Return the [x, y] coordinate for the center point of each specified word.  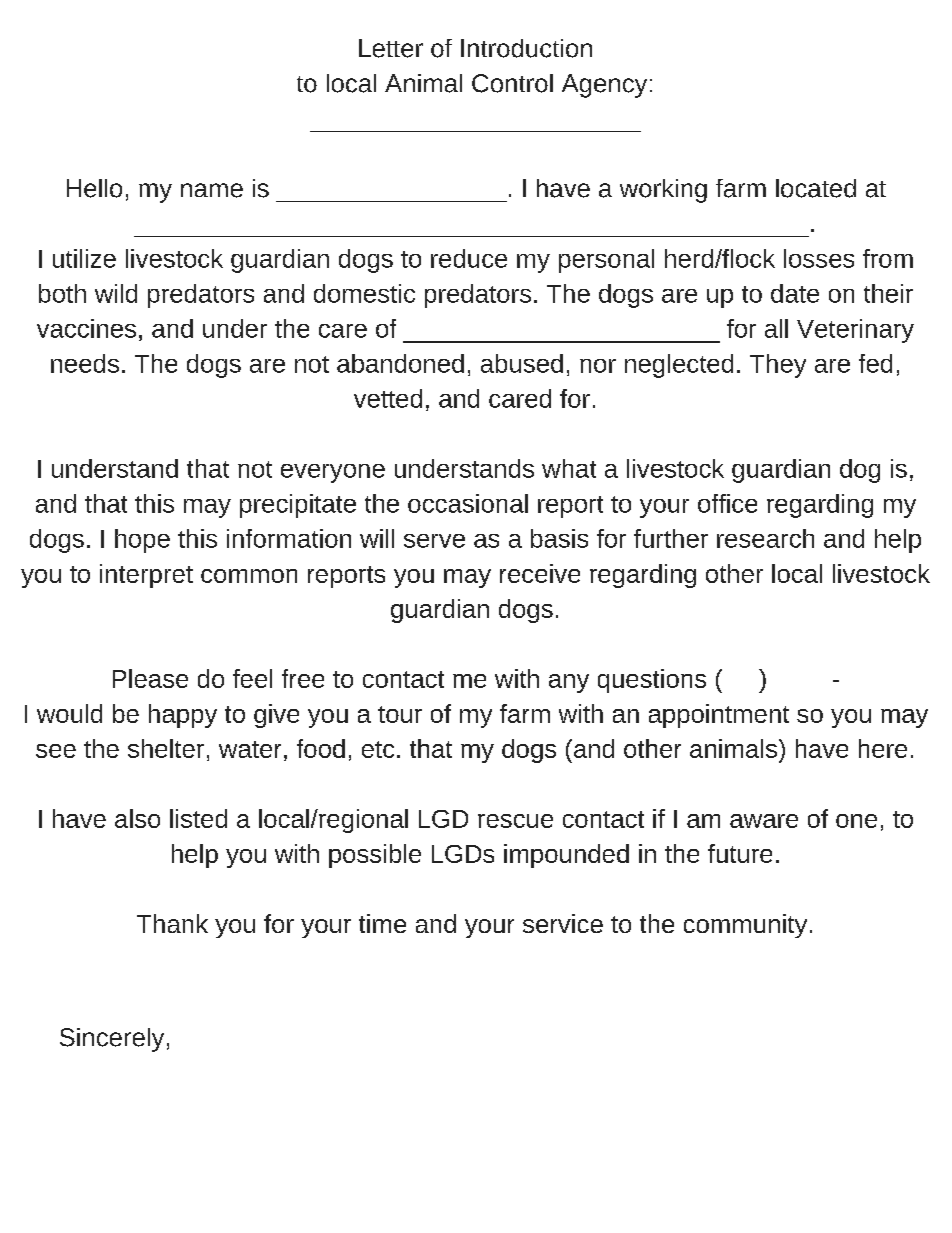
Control [512, 83]
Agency [604, 86]
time [382, 923]
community [745, 926]
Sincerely [112, 1040]
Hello [94, 188]
